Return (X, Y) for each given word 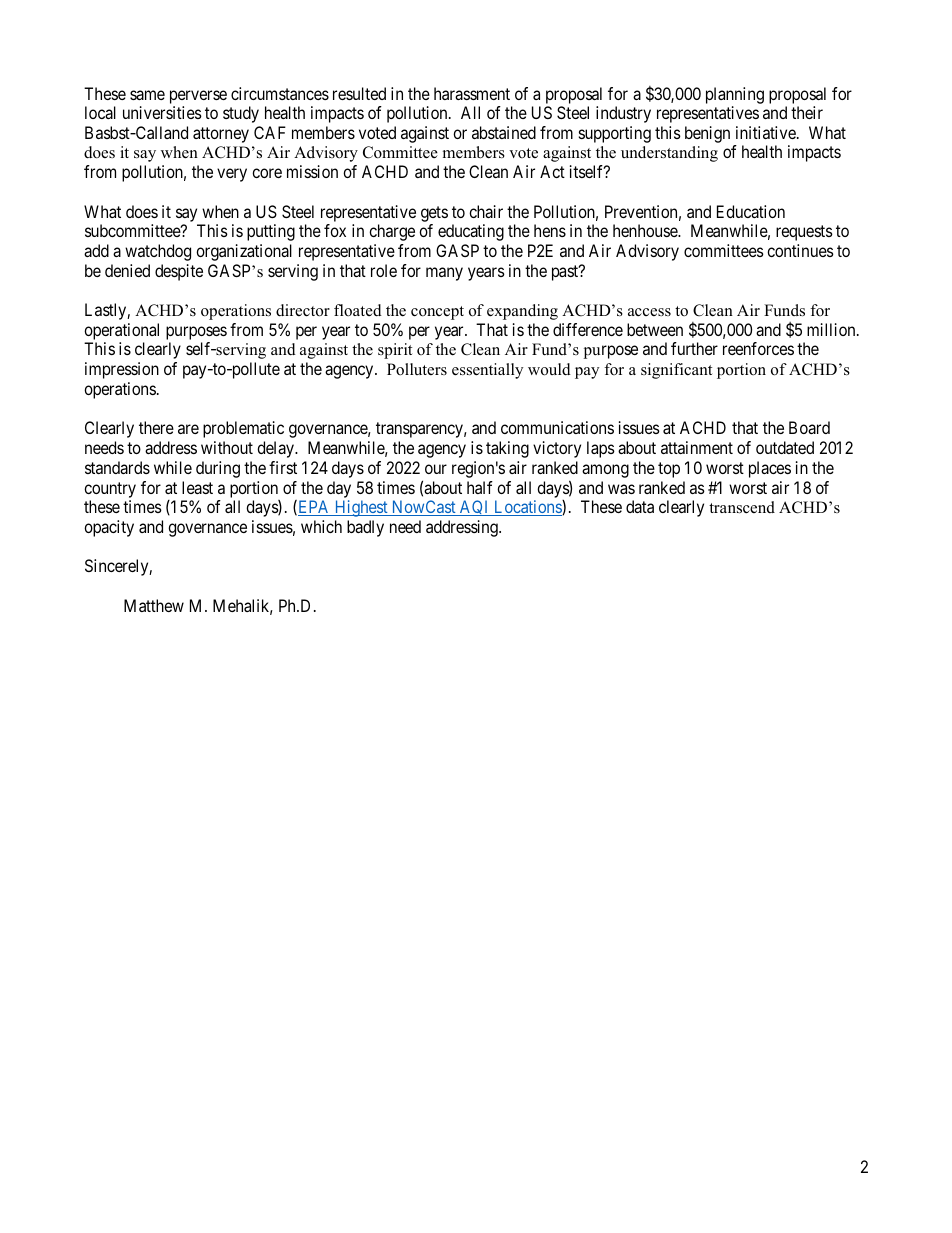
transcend (742, 507)
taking (507, 449)
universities (162, 112)
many (444, 274)
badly (365, 528)
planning (735, 95)
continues (800, 250)
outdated (785, 447)
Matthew (154, 605)
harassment (472, 93)
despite (179, 272)
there (156, 427)
